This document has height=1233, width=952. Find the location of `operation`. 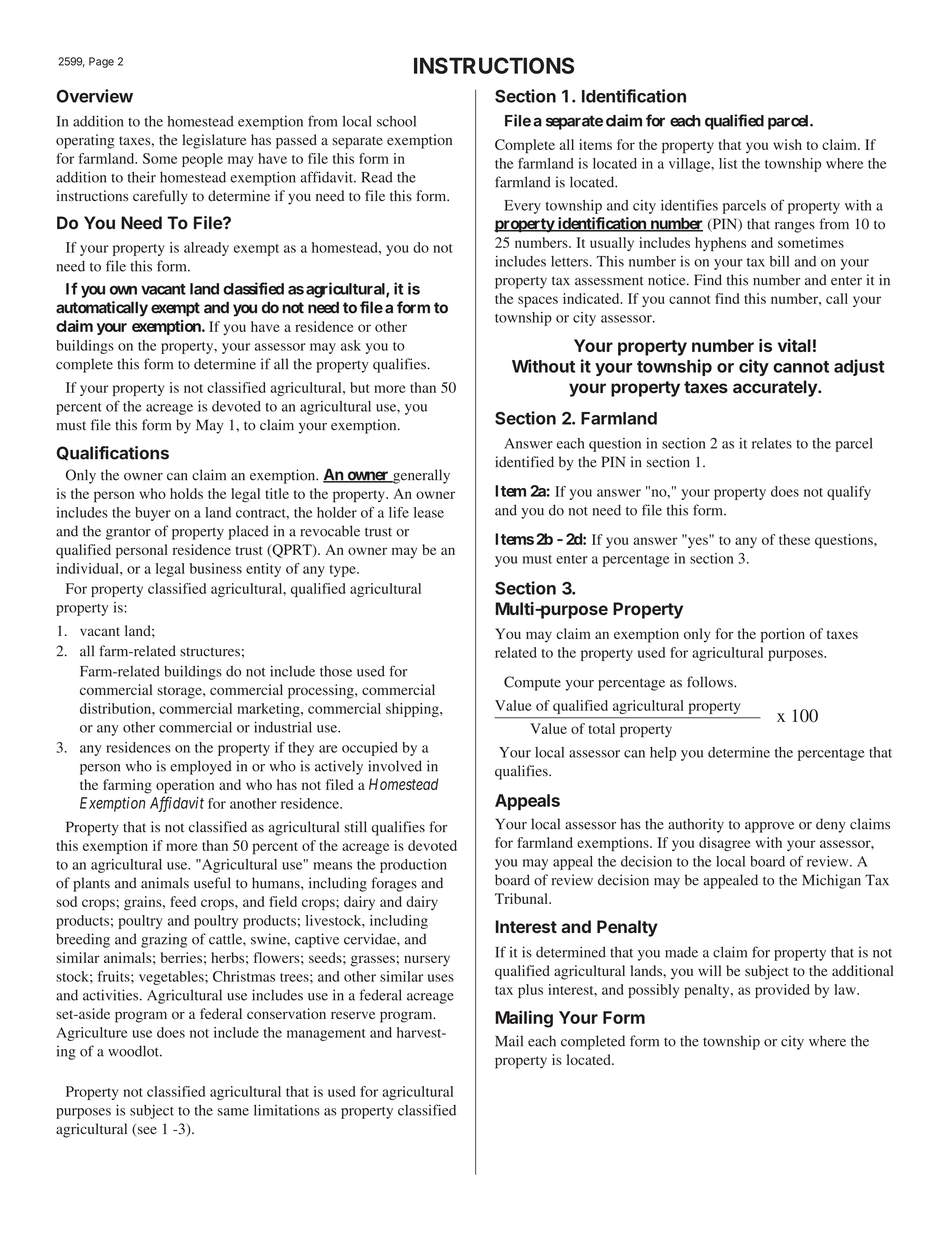

operation is located at coordinates (185, 786).
